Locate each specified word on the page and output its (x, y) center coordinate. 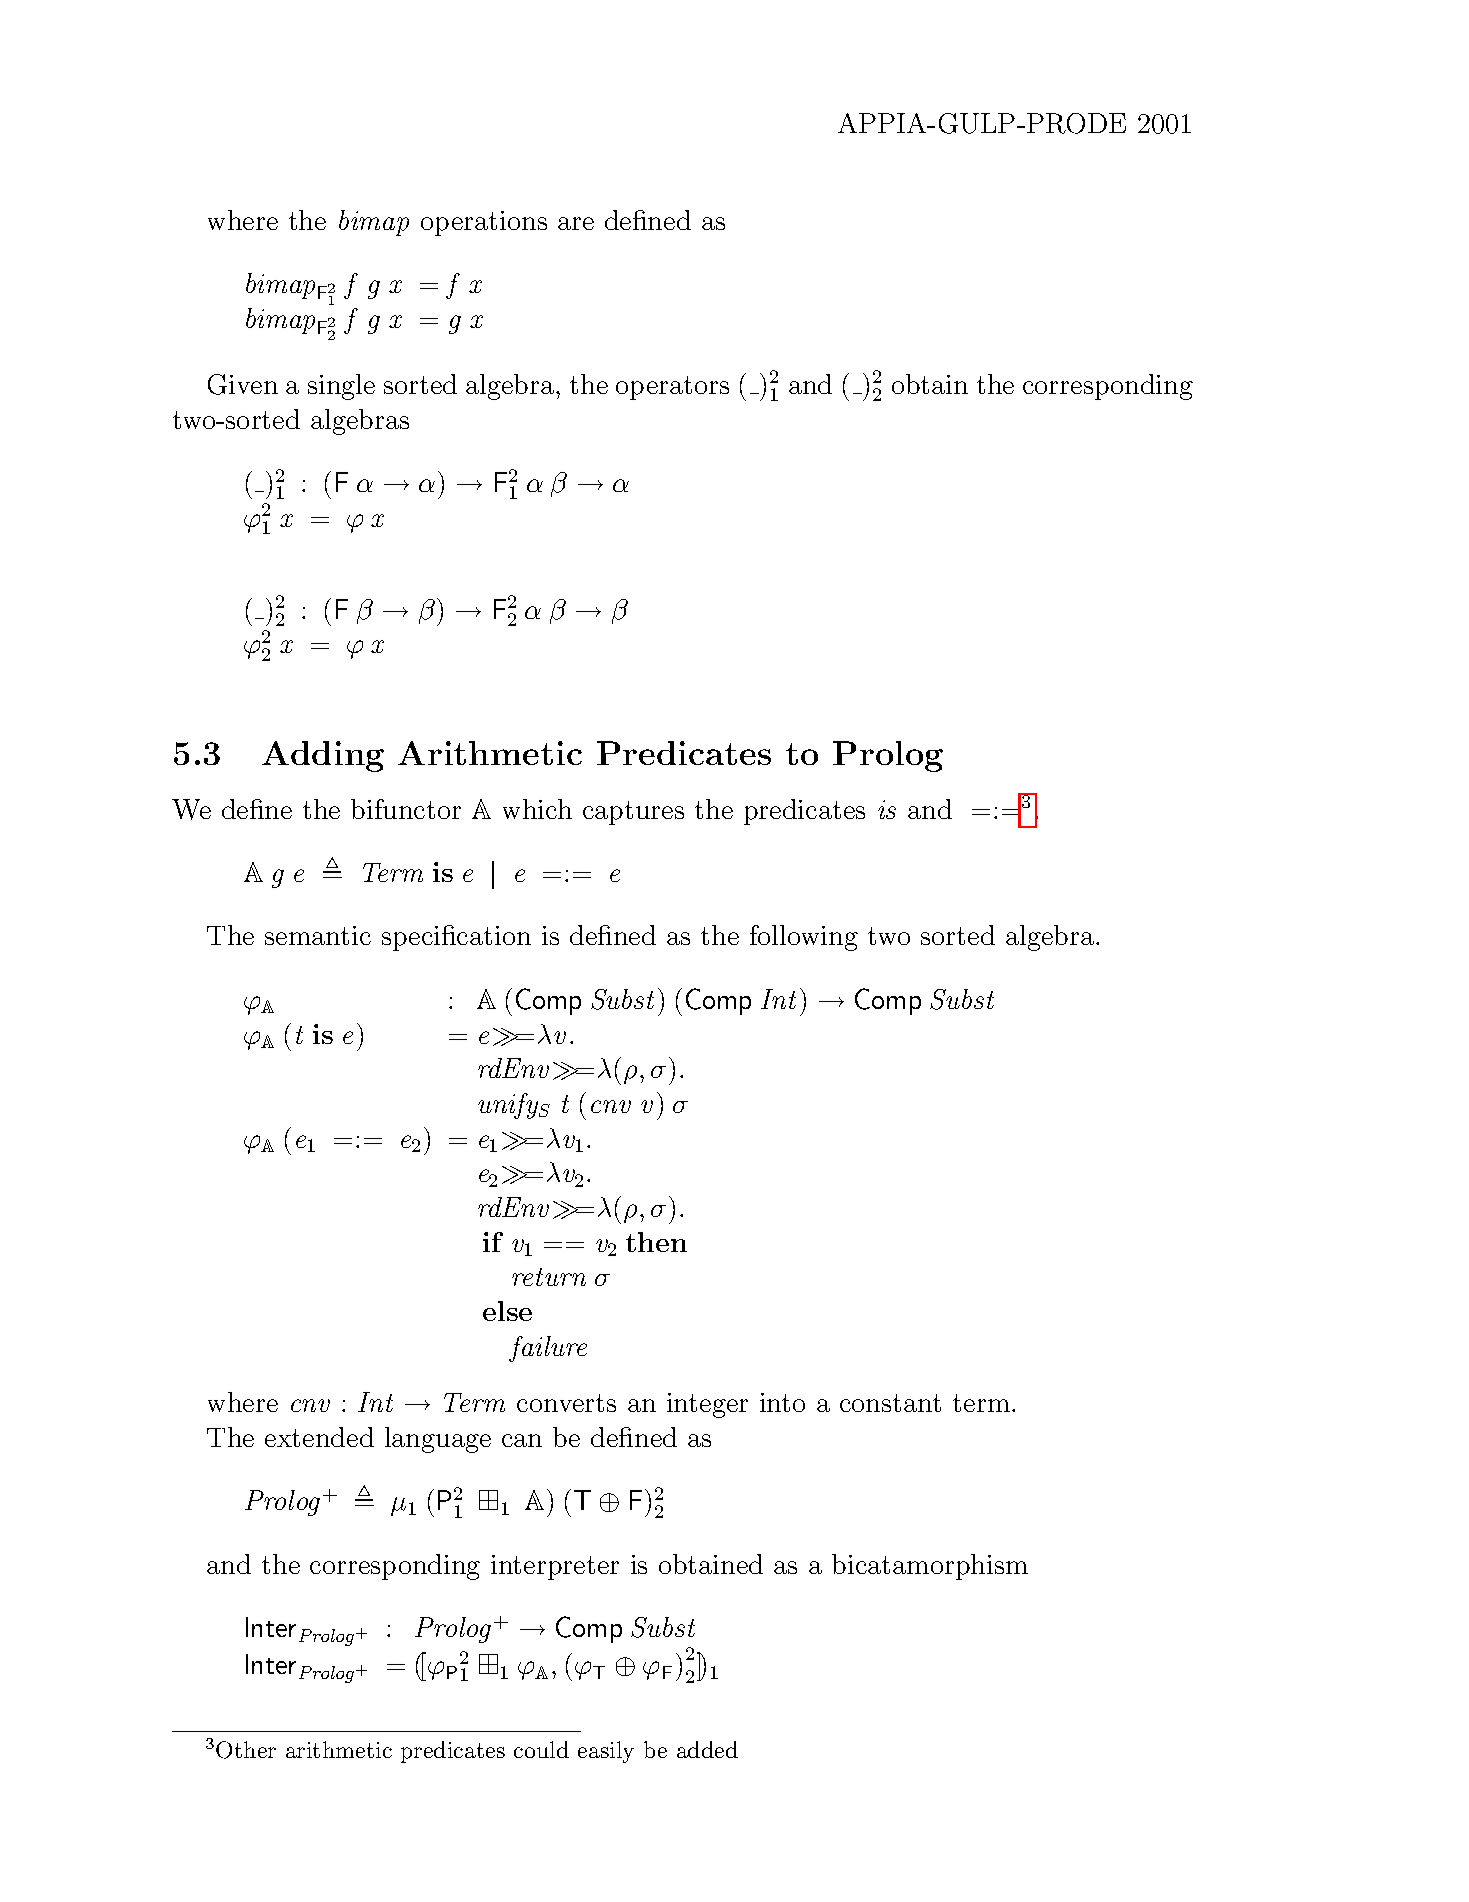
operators (672, 388)
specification (456, 938)
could (541, 1749)
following (804, 938)
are (576, 223)
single (341, 387)
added (707, 1749)
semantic (318, 935)
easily (606, 1752)
